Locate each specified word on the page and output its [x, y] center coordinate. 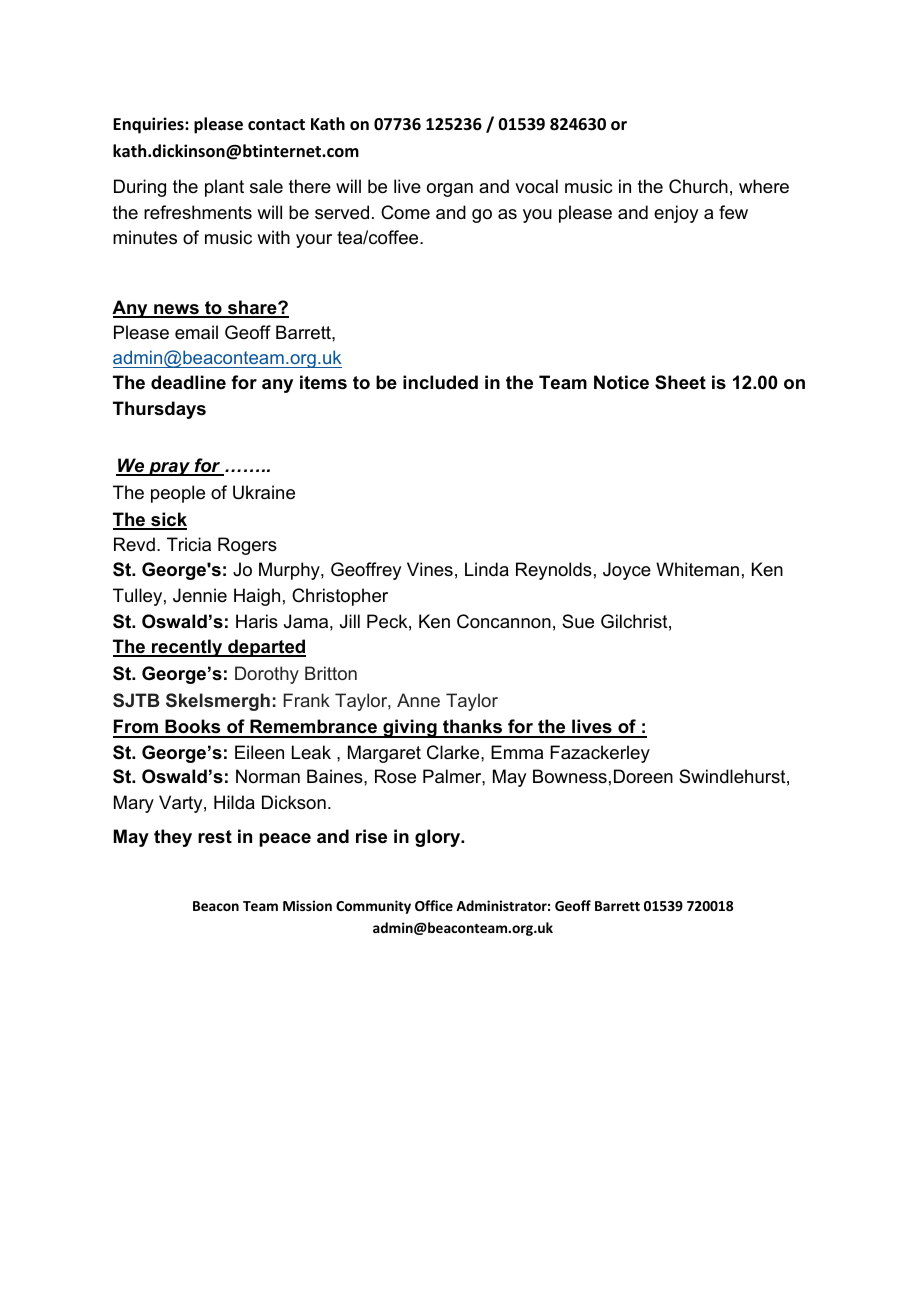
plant [224, 188]
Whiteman [697, 569]
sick [168, 520]
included [440, 382]
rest [215, 837]
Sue [578, 621]
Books [193, 728]
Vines [430, 569]
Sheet [680, 382]
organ [450, 190]
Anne [418, 700]
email [196, 332]
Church [698, 186]
